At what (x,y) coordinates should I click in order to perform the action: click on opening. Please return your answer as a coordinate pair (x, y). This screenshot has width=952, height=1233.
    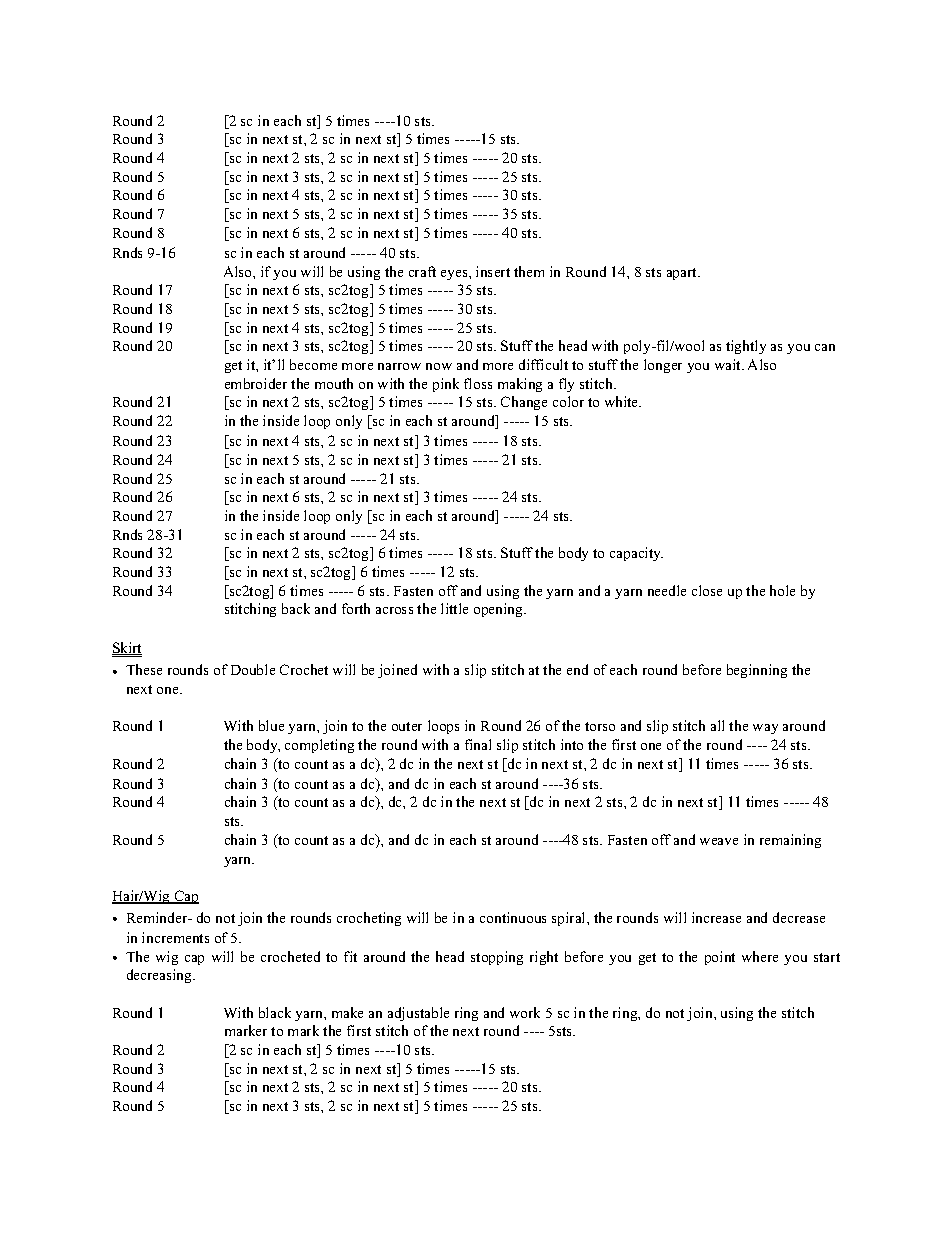
    Looking at the image, I should click on (500, 610).
